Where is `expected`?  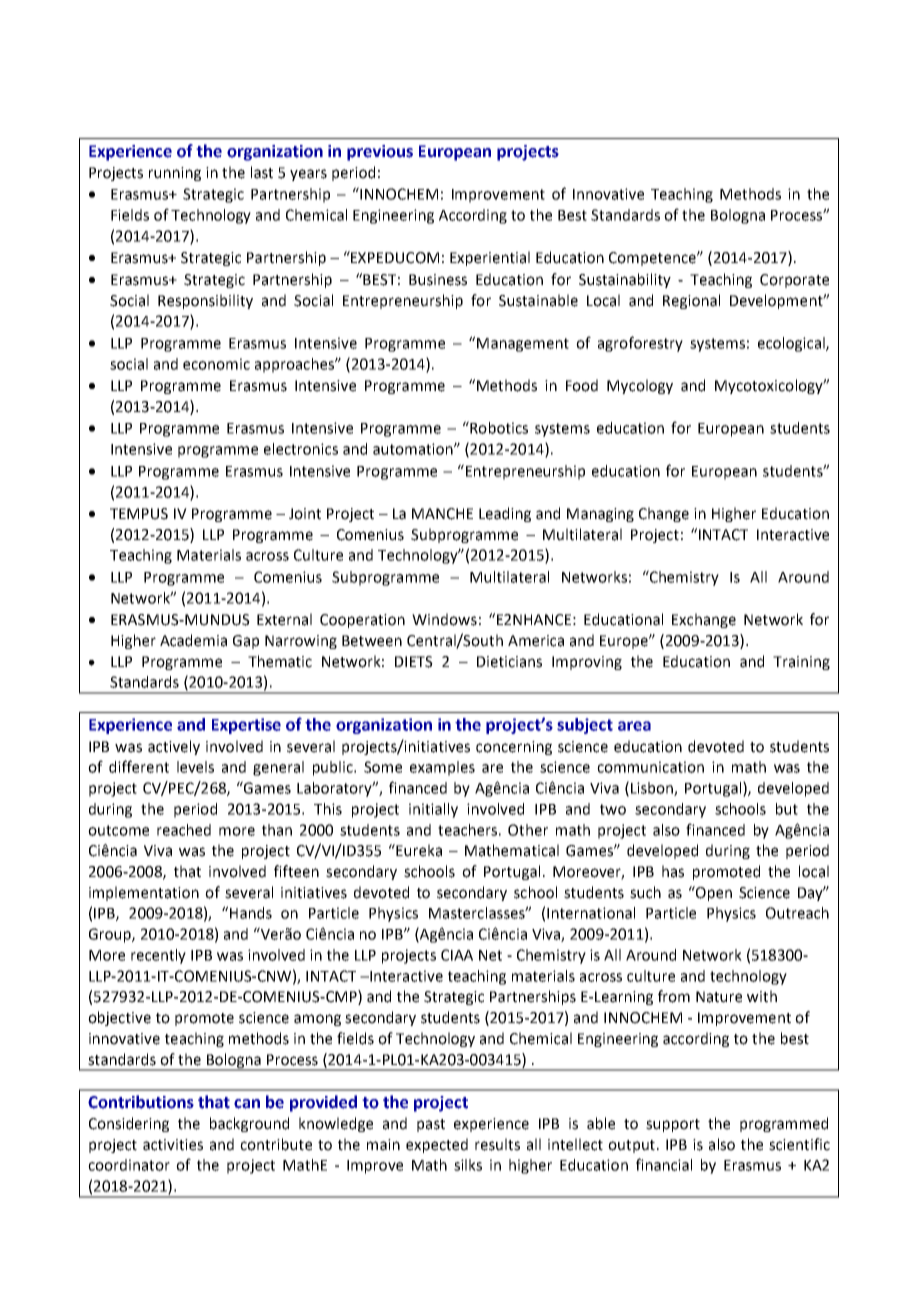
expected is located at coordinates (437, 1145).
